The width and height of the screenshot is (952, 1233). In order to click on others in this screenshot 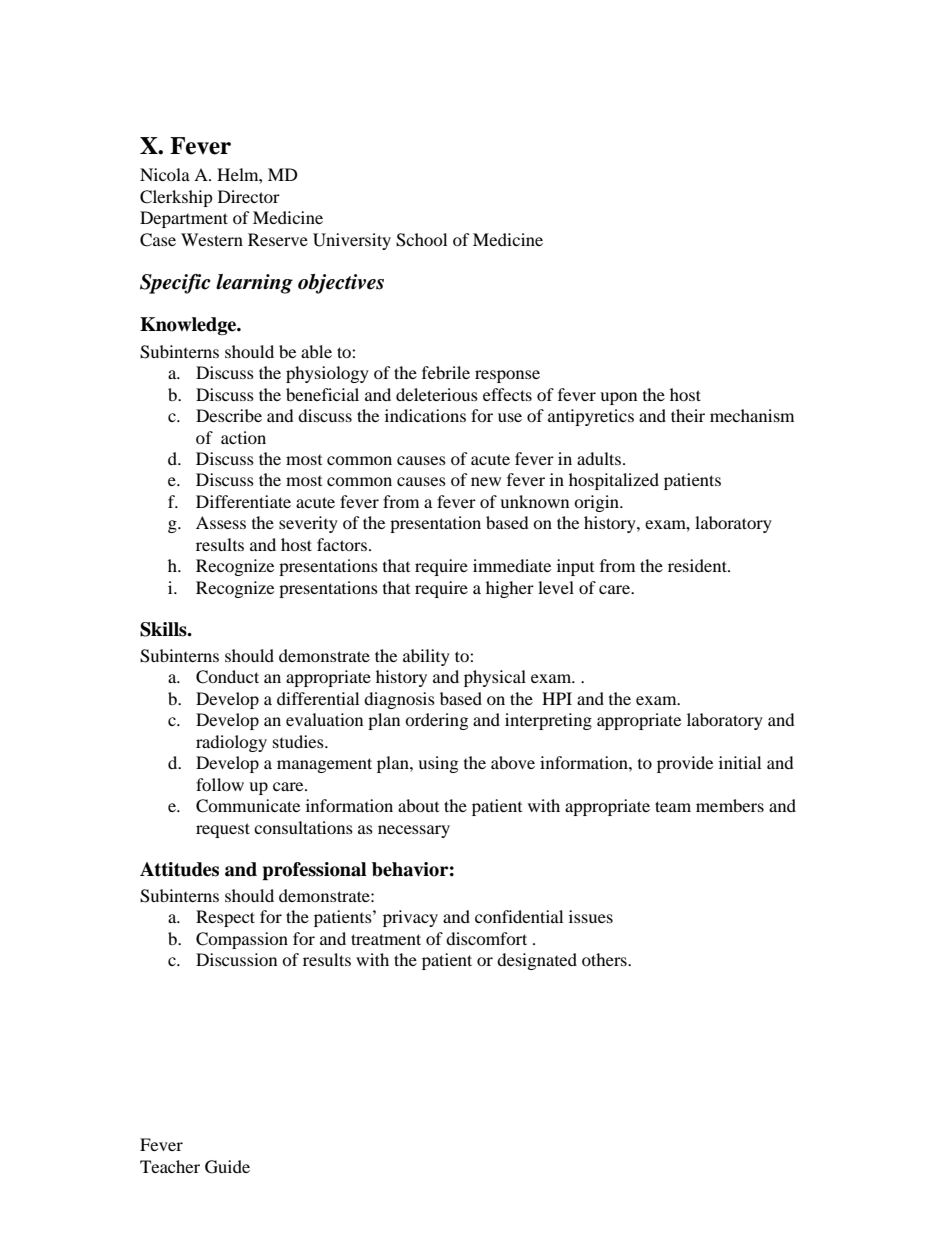, I will do `click(605, 959)`.
